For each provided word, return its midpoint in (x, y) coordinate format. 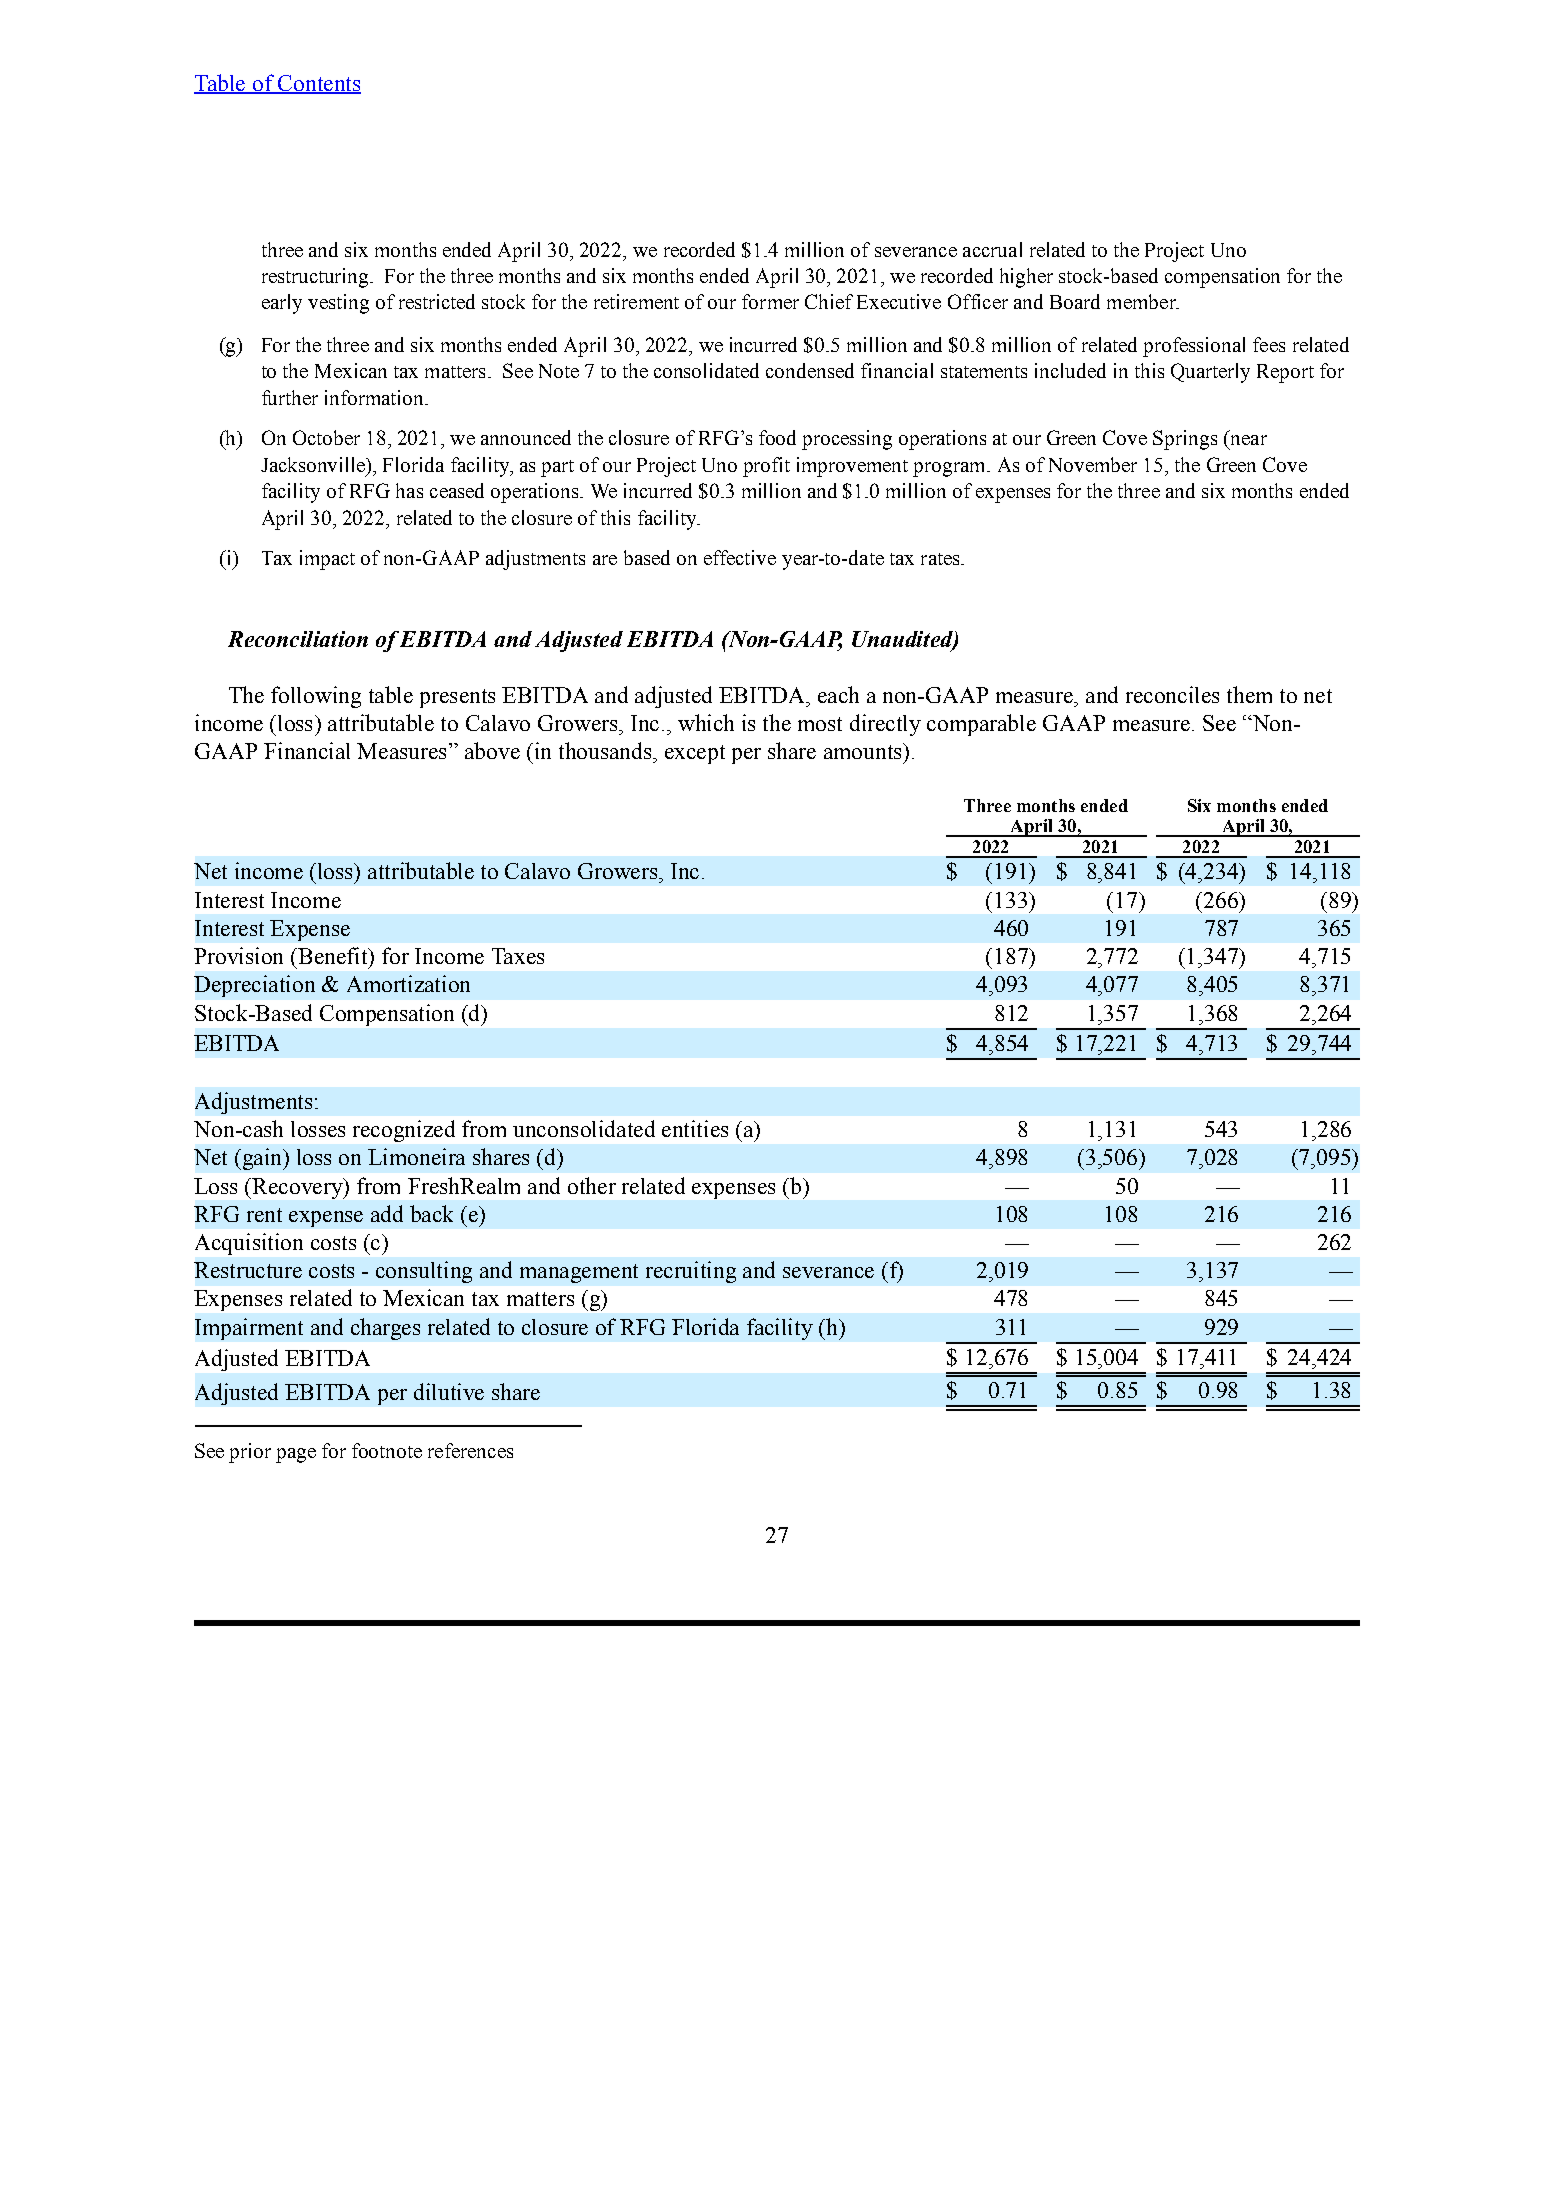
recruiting (691, 1272)
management (579, 1273)
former (770, 301)
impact (327, 560)
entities (695, 1128)
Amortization (408, 983)
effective (740, 557)
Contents (318, 84)
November (1093, 464)
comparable (981, 725)
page (296, 1455)
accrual (992, 249)
